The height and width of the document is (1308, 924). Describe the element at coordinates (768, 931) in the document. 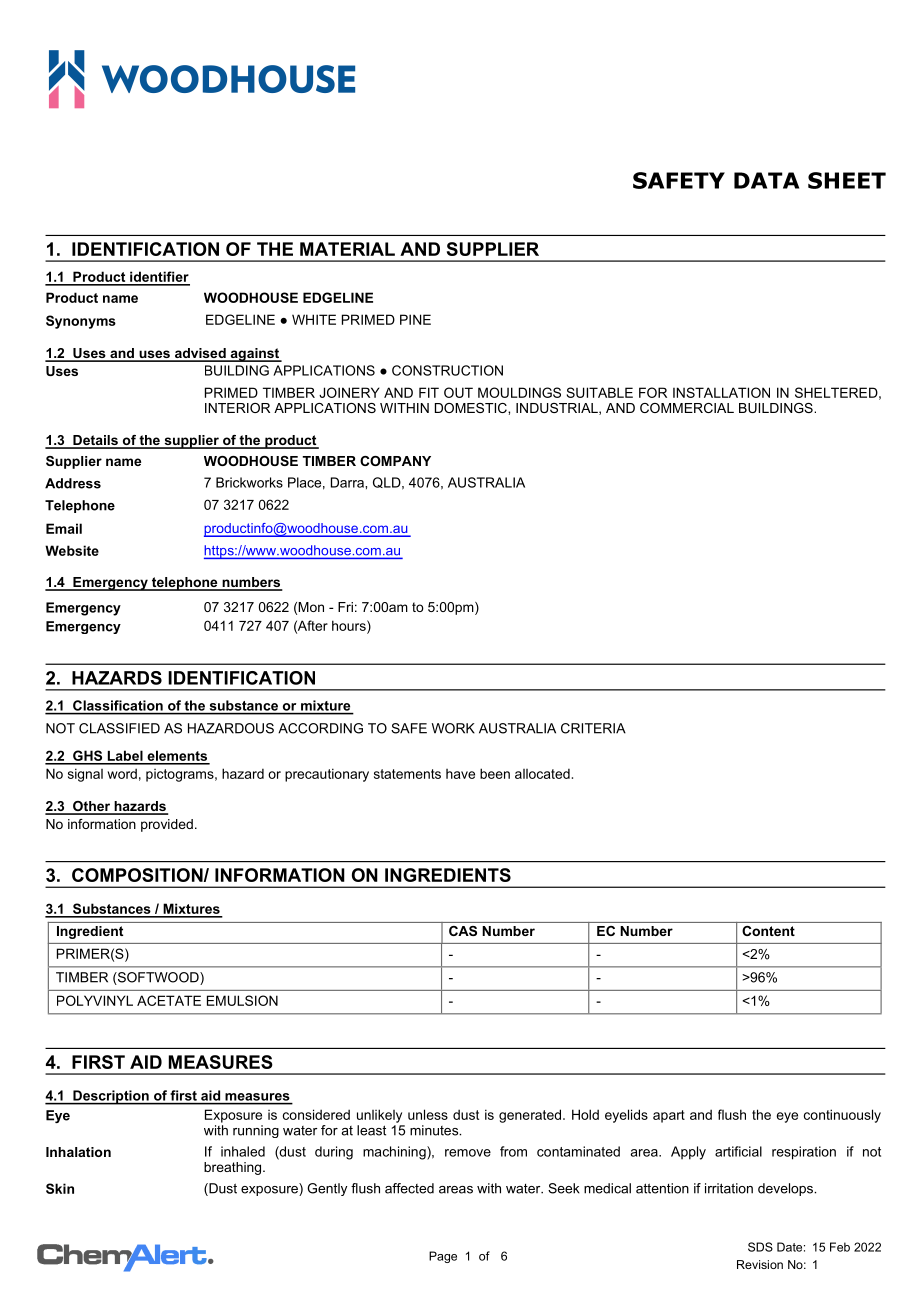

I see `Content` at that location.
